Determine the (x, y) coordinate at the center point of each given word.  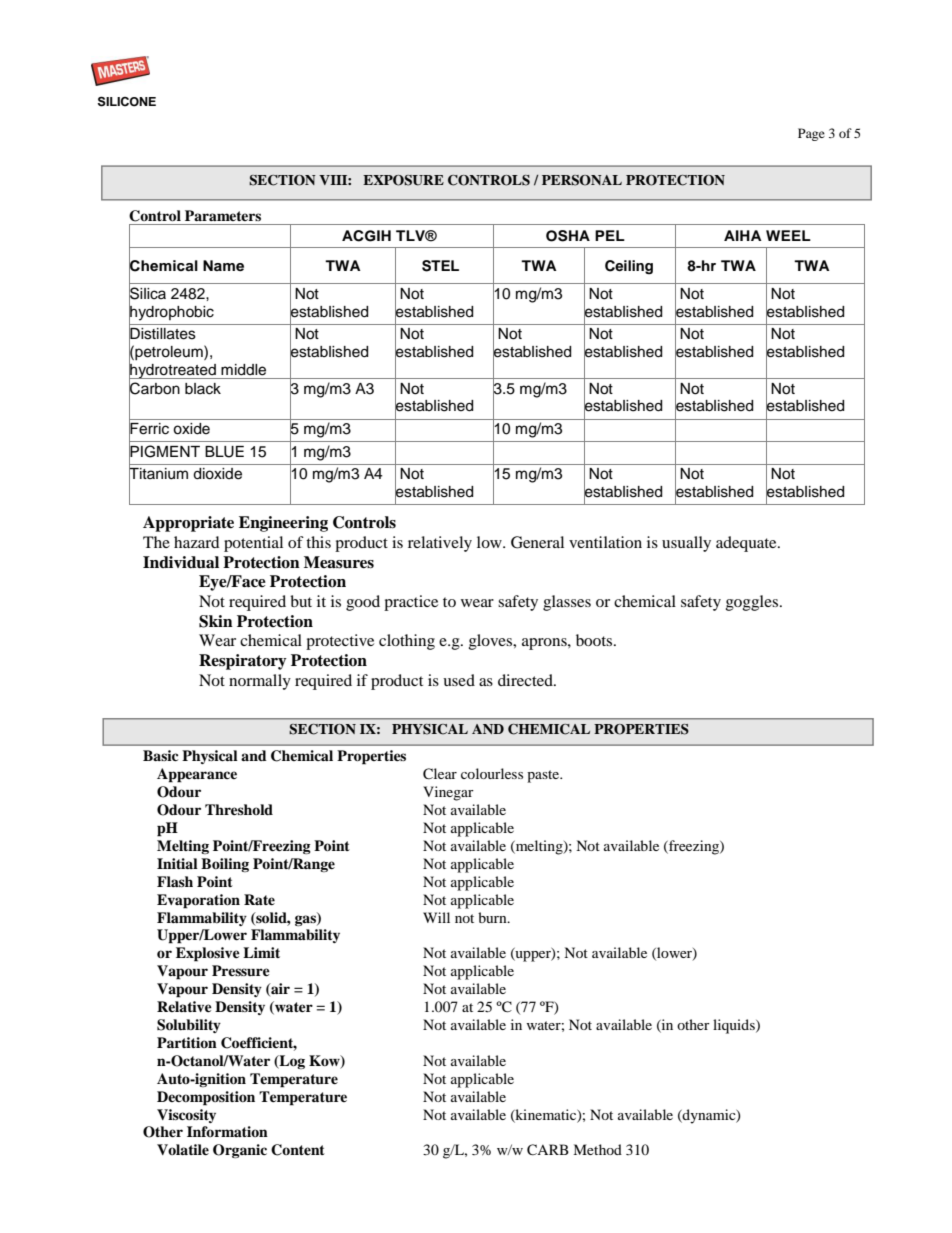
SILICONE (127, 101)
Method (597, 1149)
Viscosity (186, 1116)
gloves (492, 642)
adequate (747, 544)
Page (811, 134)
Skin (216, 621)
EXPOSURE (403, 180)
